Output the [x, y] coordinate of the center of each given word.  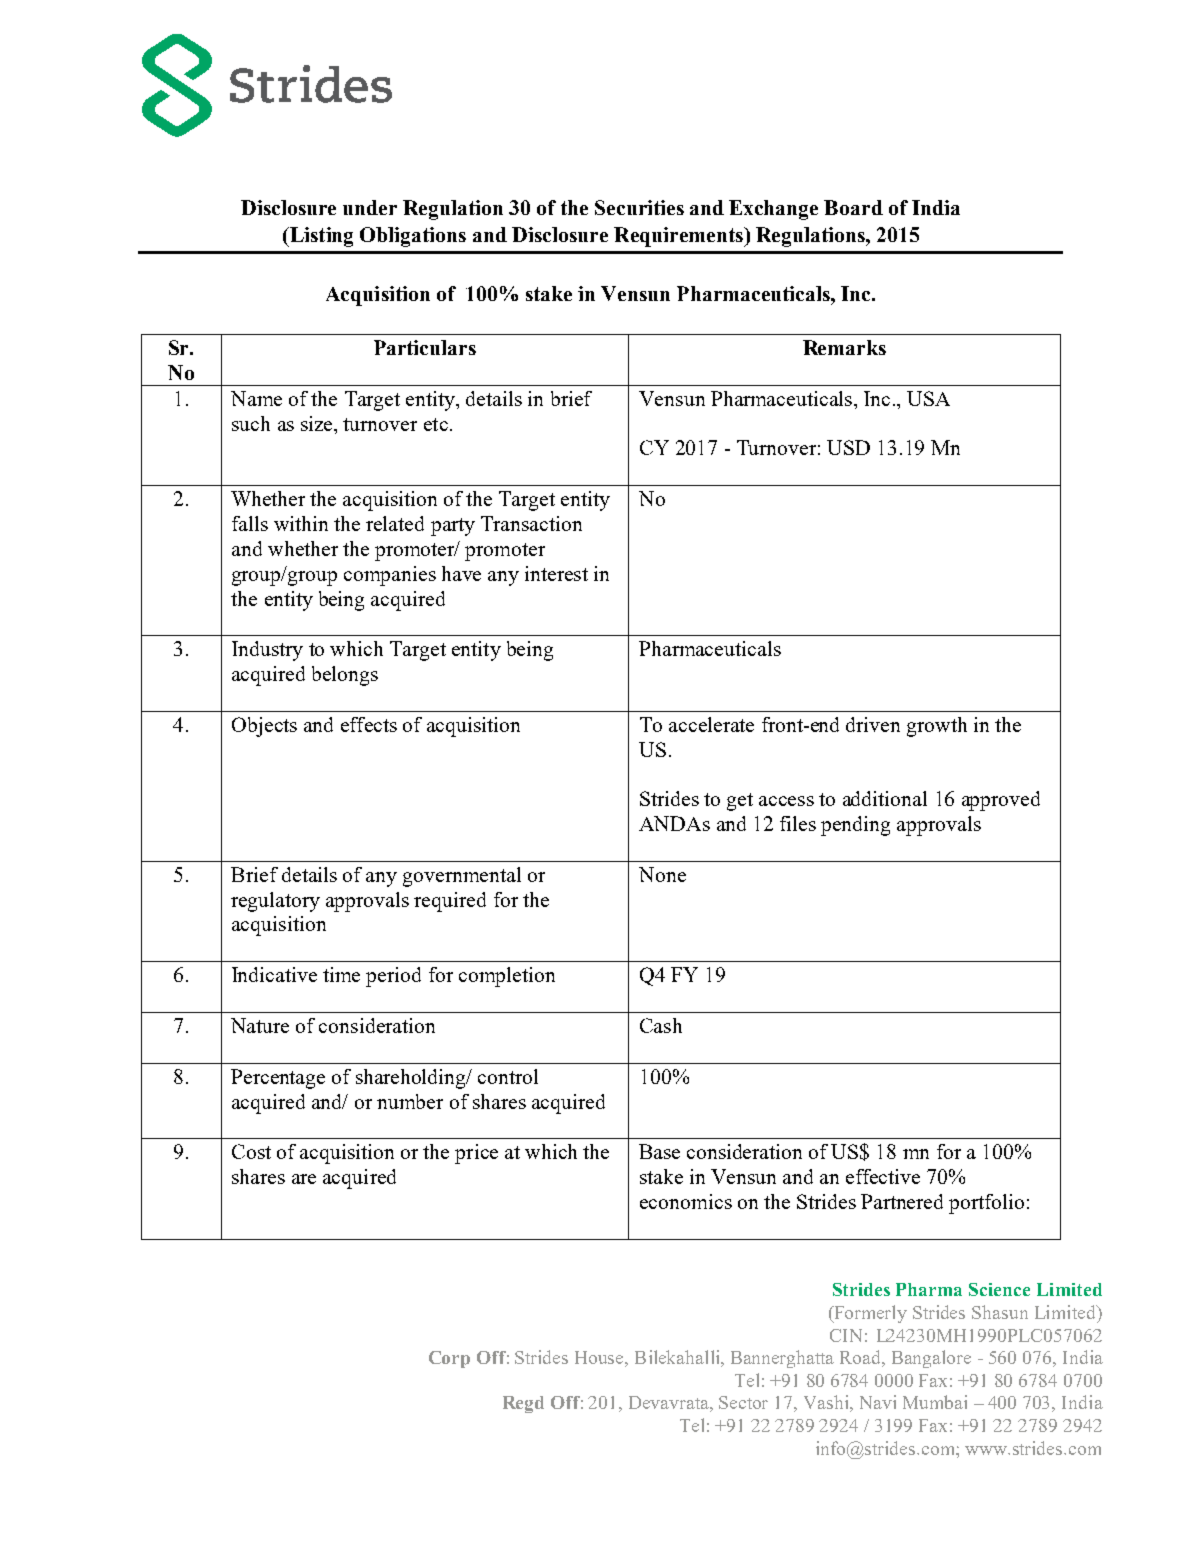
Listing [320, 237]
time [341, 974]
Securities [639, 207]
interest [556, 573]
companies [390, 576]
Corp [449, 1359]
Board [853, 207]
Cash [661, 1025]
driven [873, 724]
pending [855, 826]
